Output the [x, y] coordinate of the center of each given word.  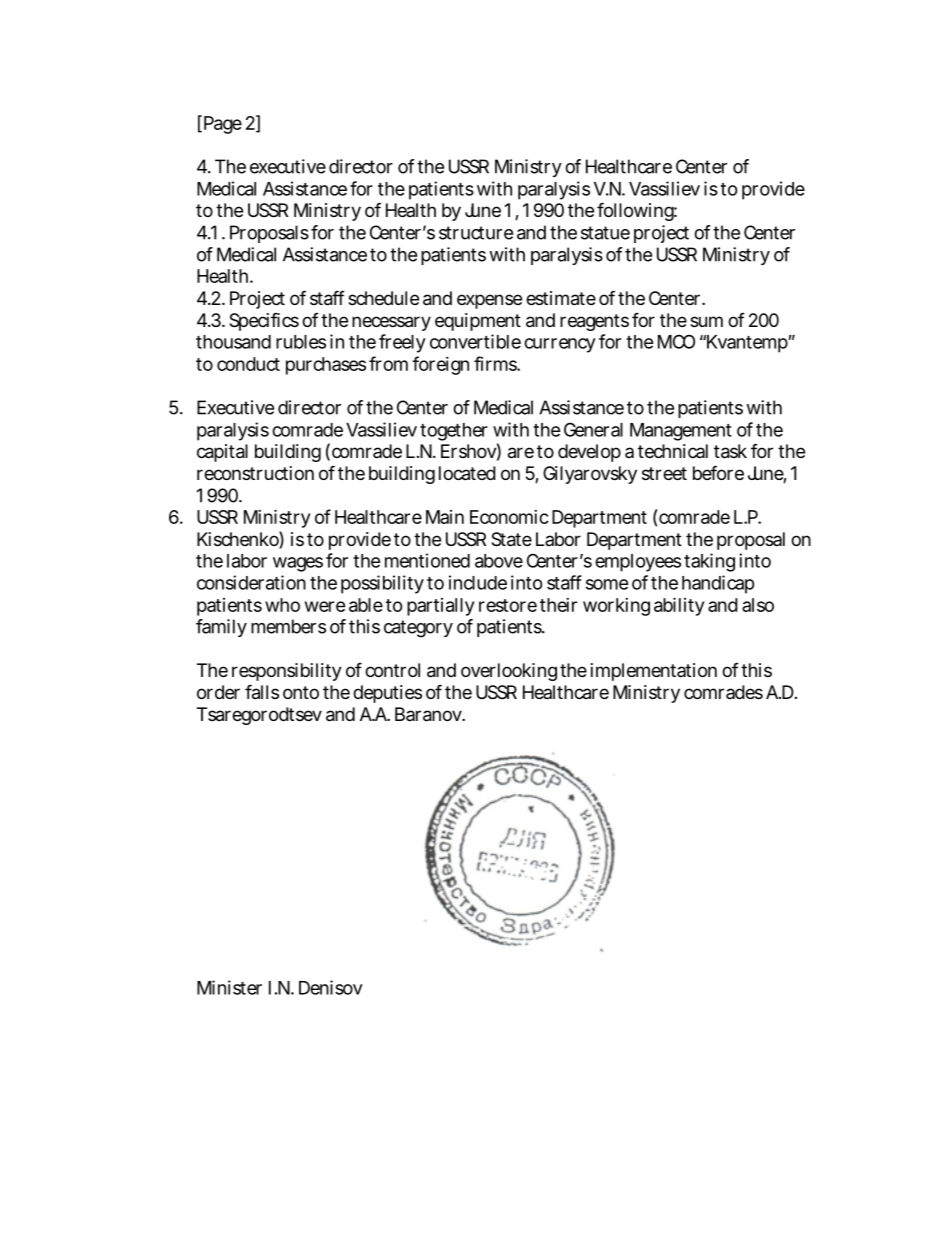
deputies [387, 694]
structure [476, 233]
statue [605, 233]
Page [223, 125]
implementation [654, 672]
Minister [229, 987]
